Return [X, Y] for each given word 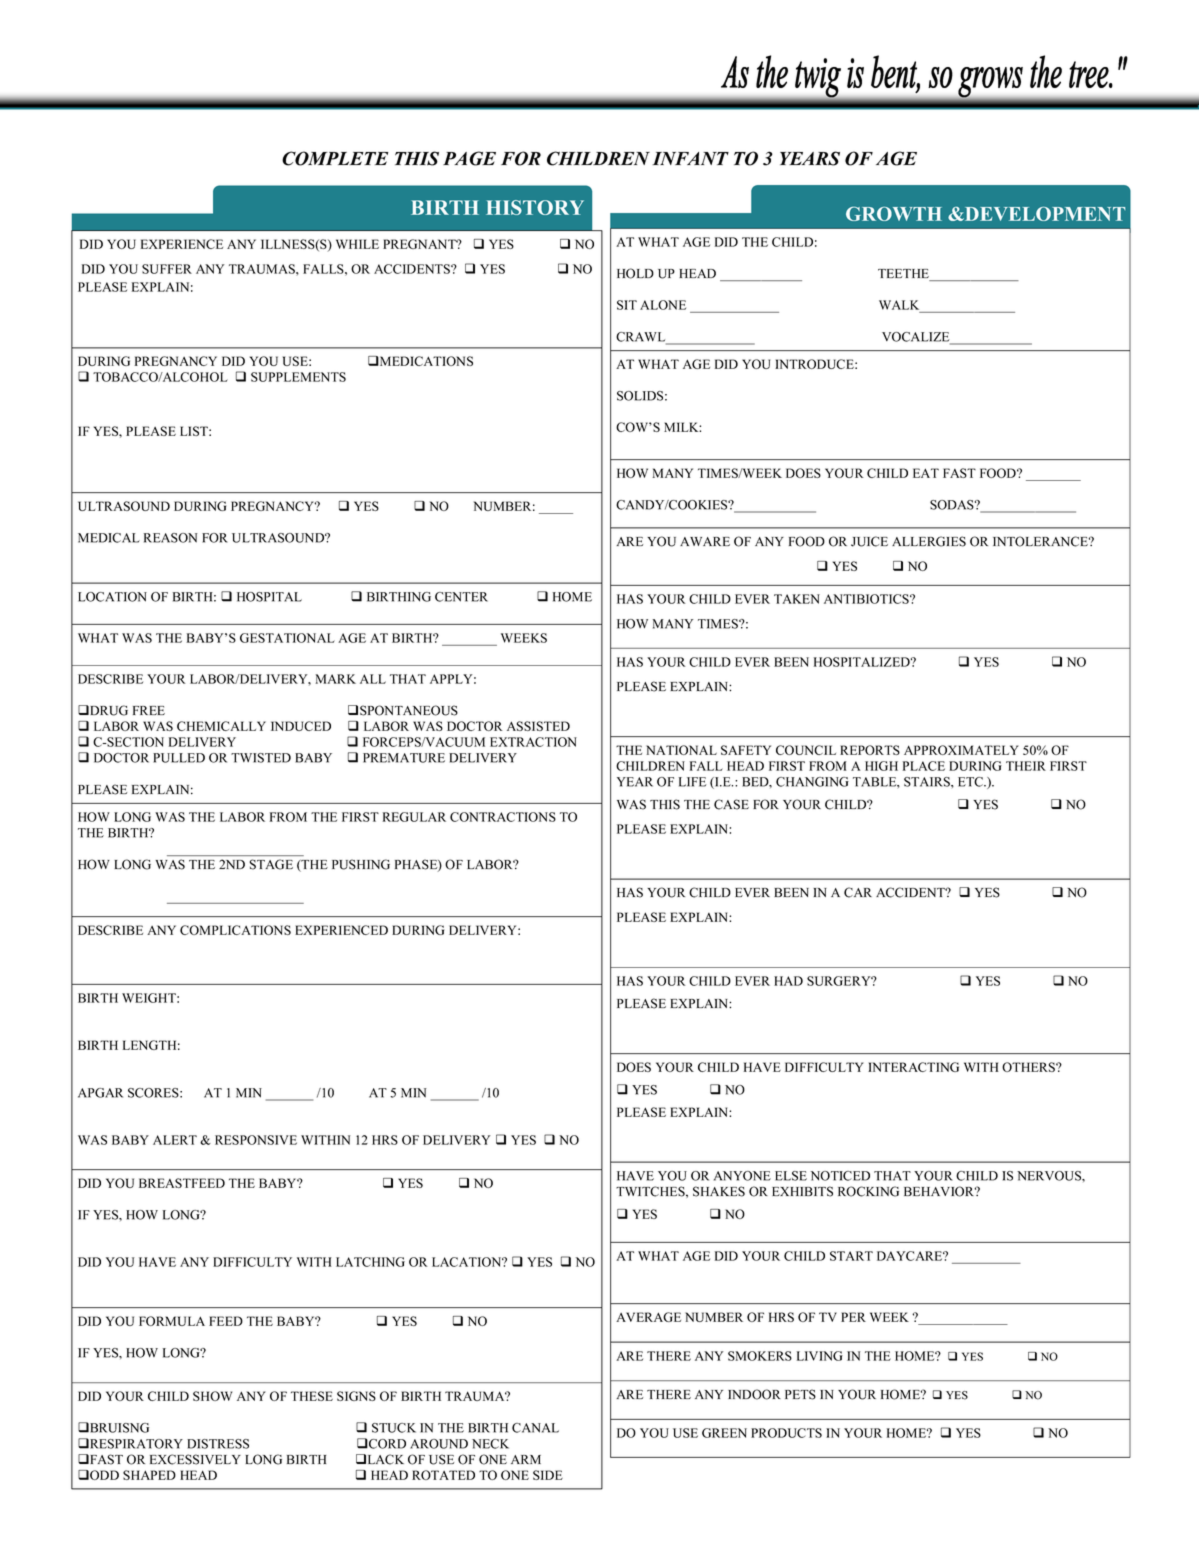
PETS [800, 1394]
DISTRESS [218, 1444]
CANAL [535, 1428]
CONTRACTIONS [503, 817]
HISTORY [535, 207]
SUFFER [167, 269]
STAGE [271, 864]
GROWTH [894, 213]
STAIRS [928, 782]
